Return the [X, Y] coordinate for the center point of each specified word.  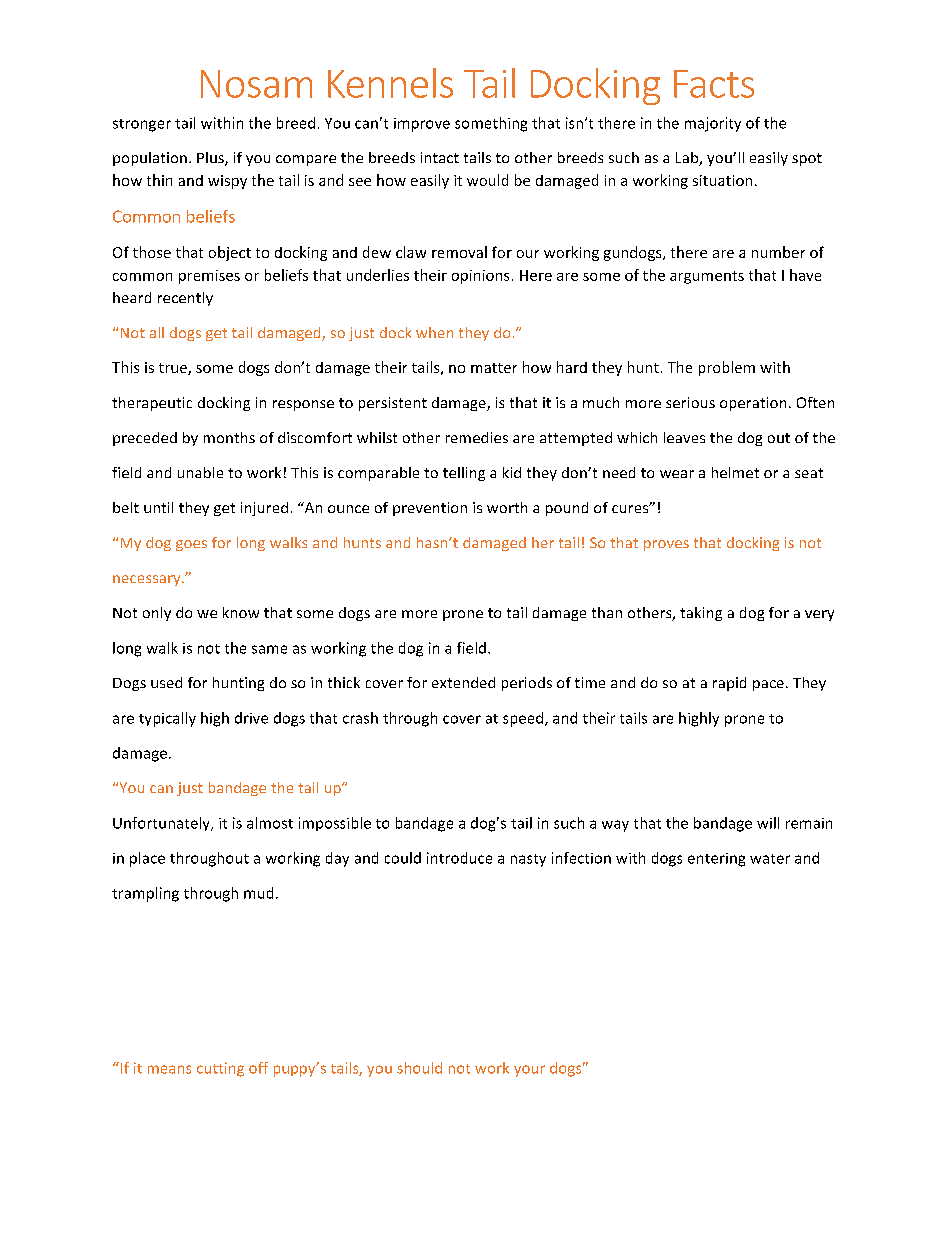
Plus [211, 159]
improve [422, 125]
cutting [220, 1069]
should [419, 1068]
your [529, 1071]
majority [713, 124]
